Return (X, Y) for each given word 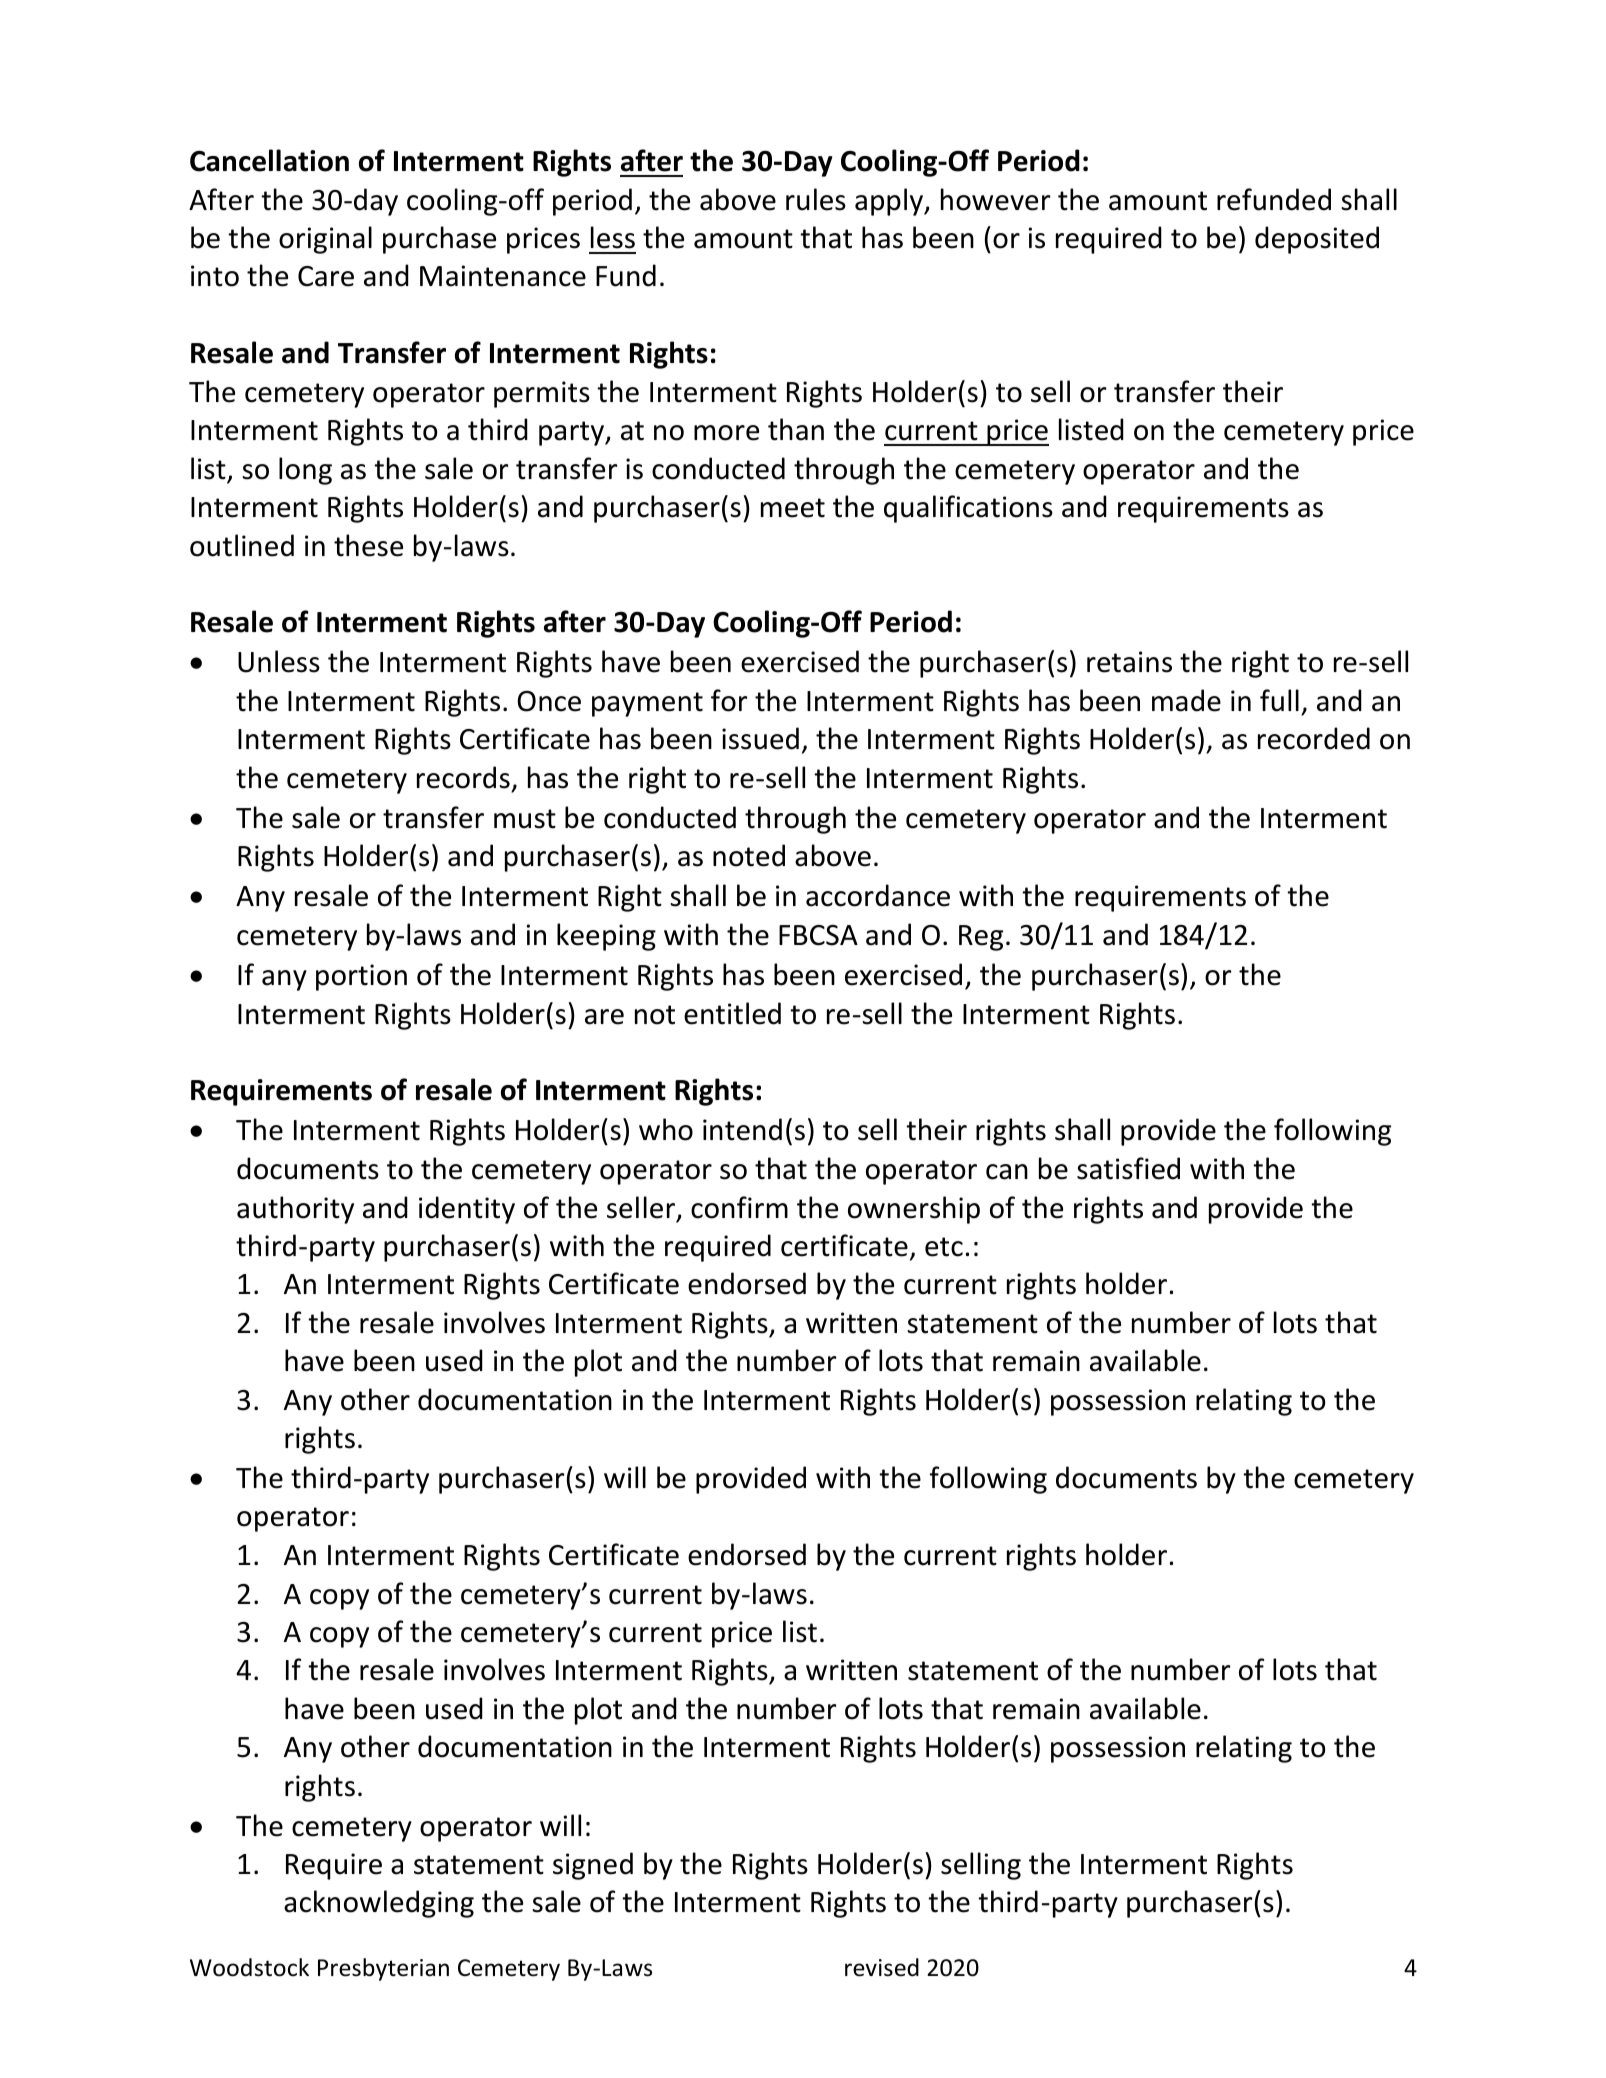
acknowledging (379, 1904)
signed (593, 1866)
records (463, 777)
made (1186, 700)
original (325, 240)
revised (882, 1967)
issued (760, 738)
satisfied (1128, 1168)
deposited (1317, 240)
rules (816, 199)
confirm (739, 1207)
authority (295, 1210)
